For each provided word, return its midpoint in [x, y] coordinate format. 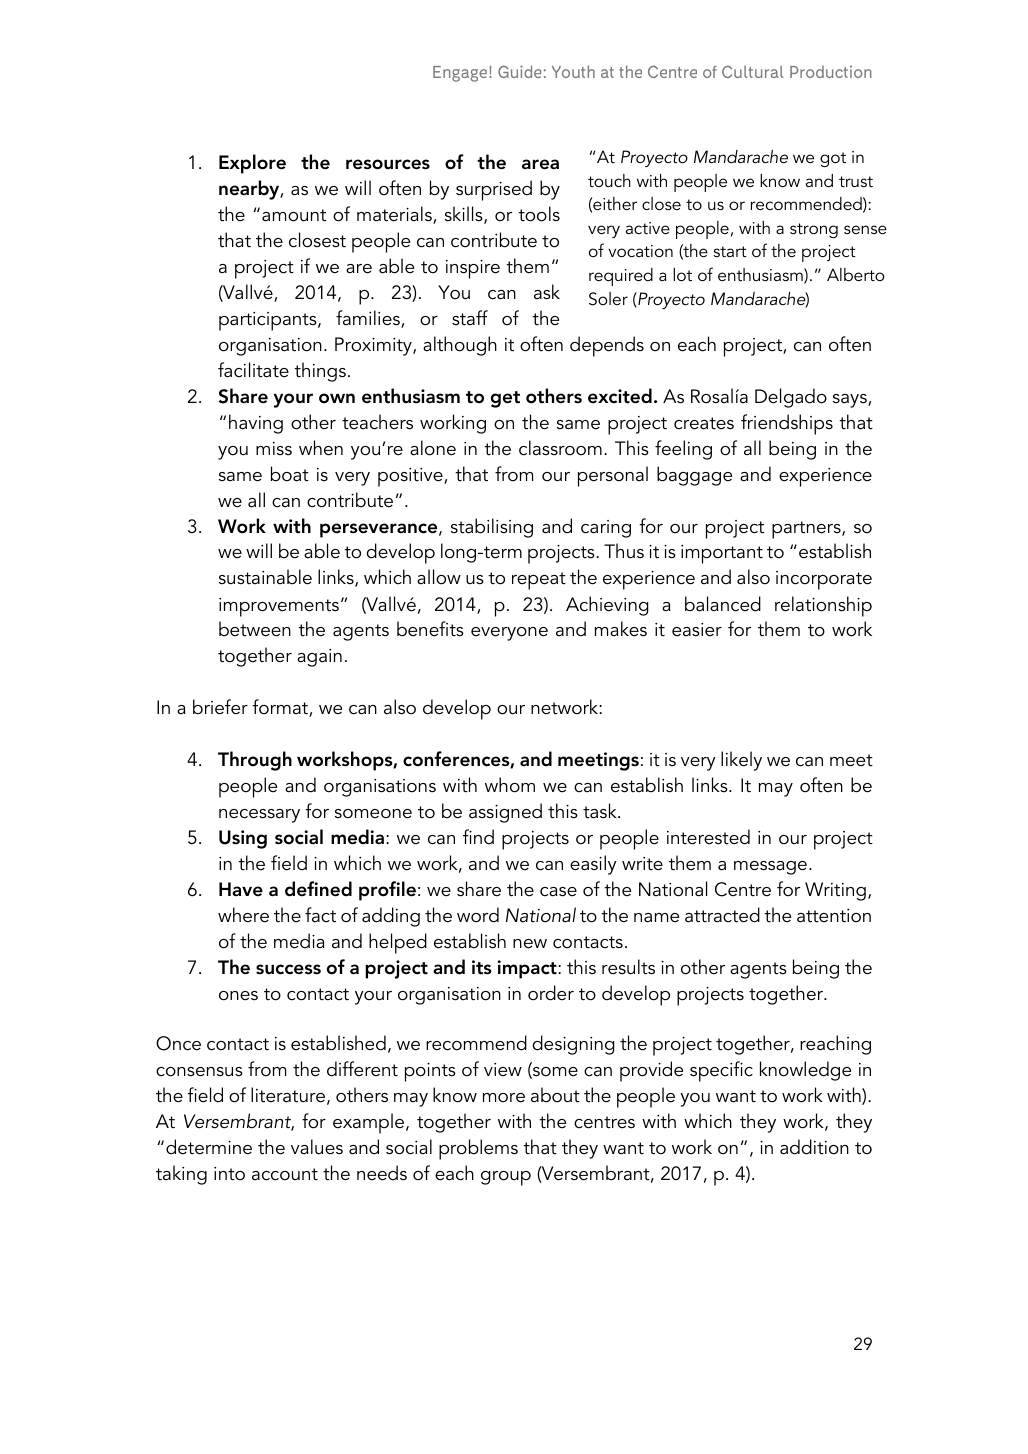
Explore [252, 164]
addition [814, 1147]
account [285, 1174]
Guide [519, 71]
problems [478, 1149]
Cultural [753, 71]
